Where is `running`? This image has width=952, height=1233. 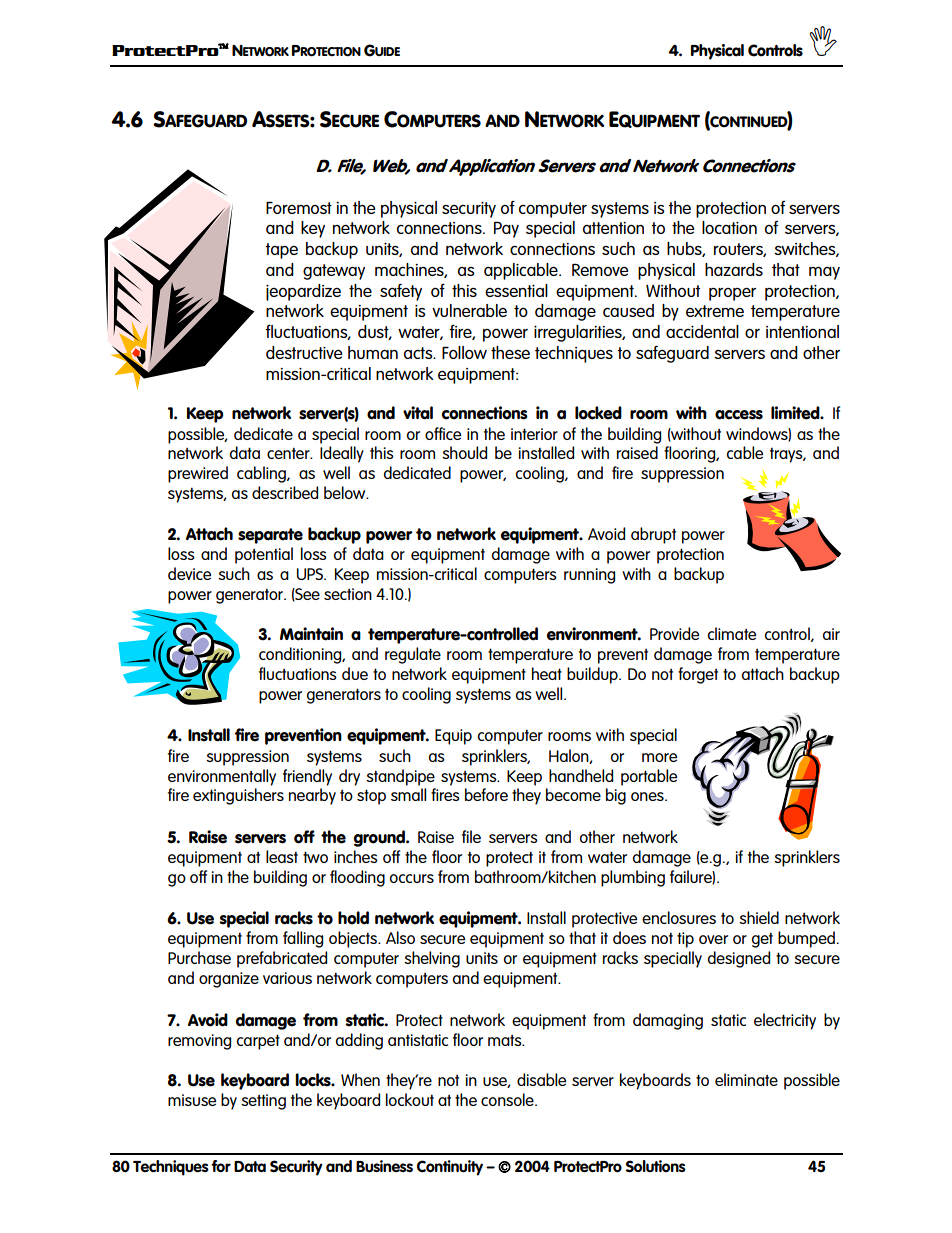 running is located at coordinates (589, 576).
